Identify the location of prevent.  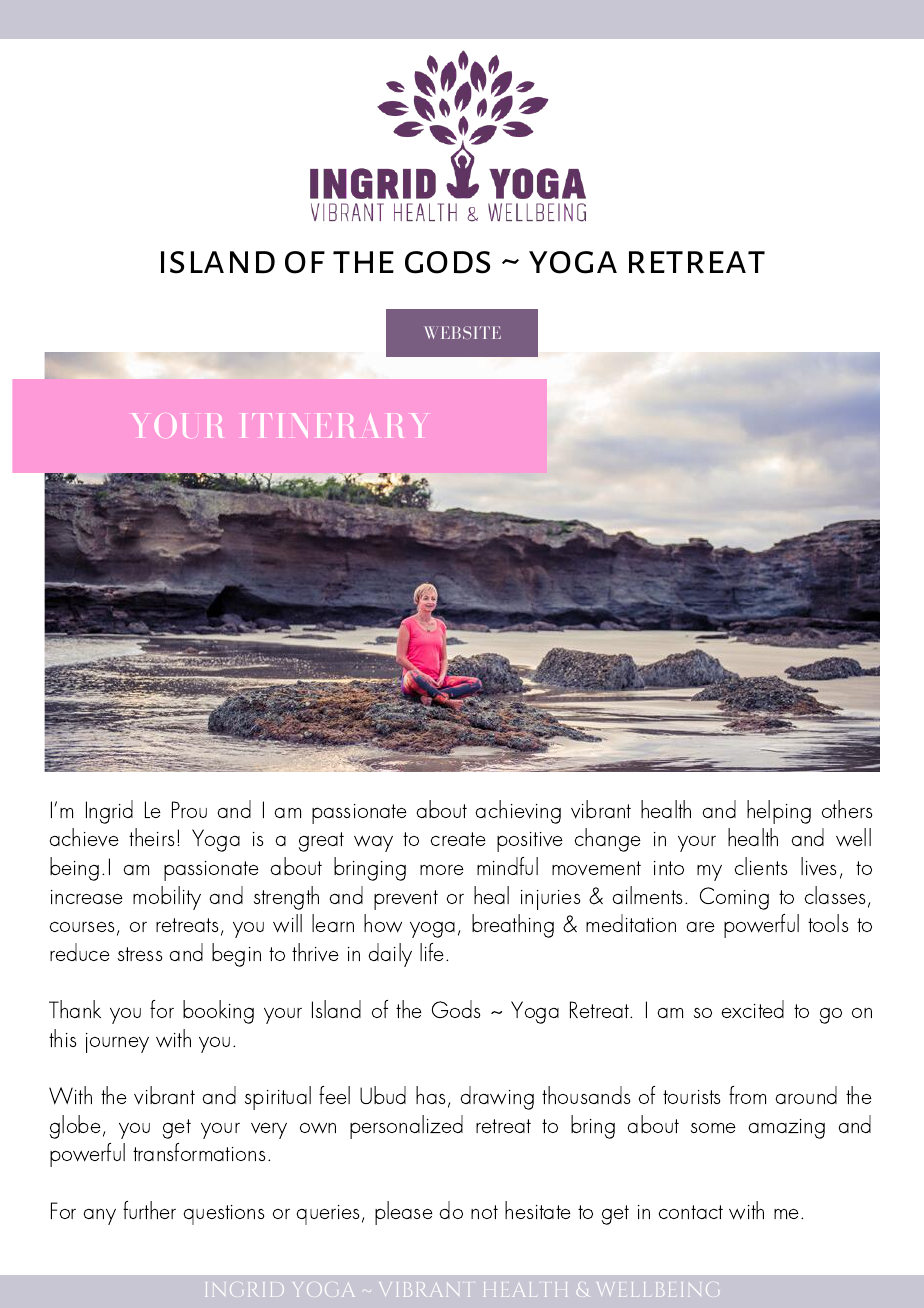
(406, 900).
